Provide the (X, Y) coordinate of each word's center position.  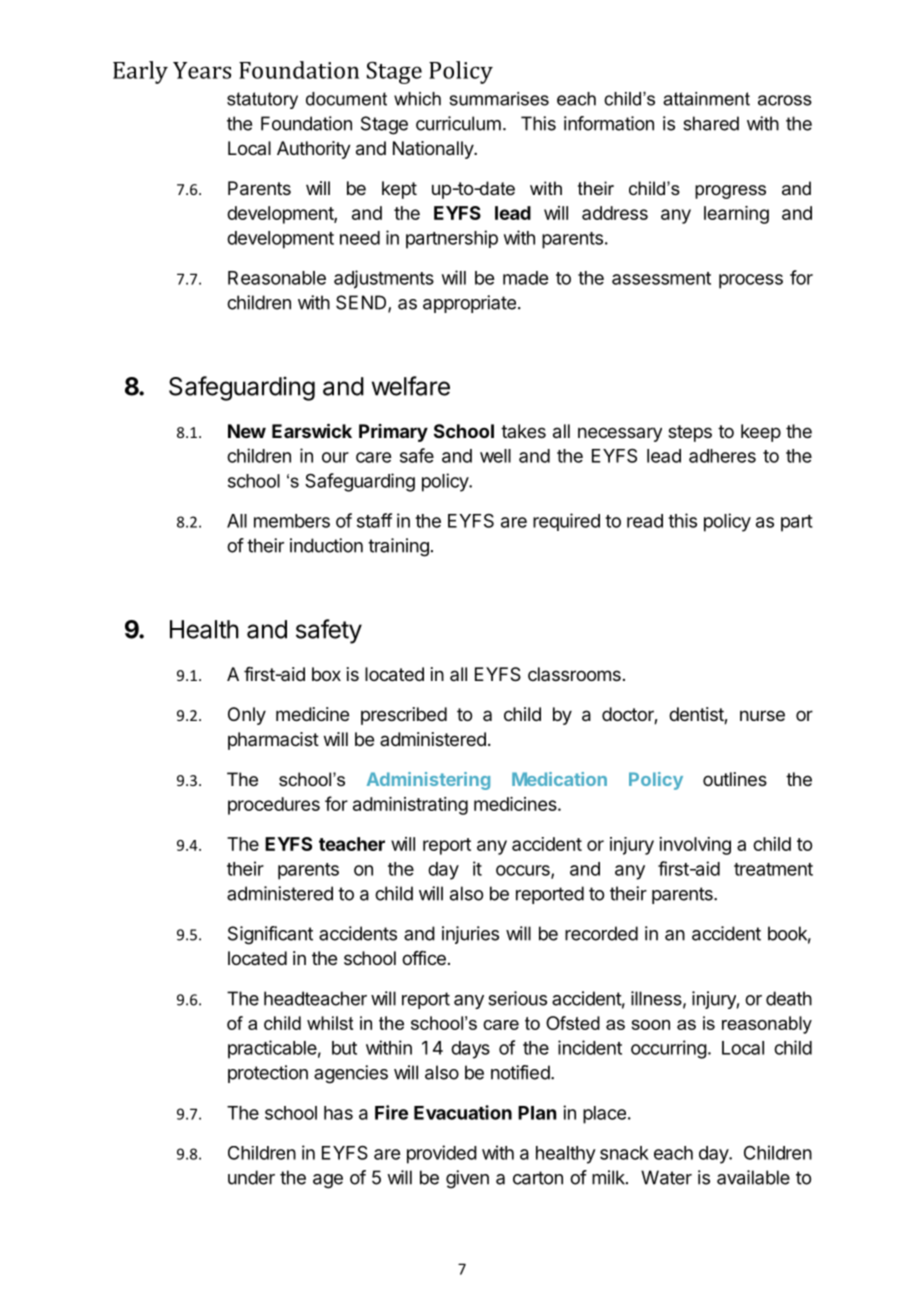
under (251, 1177)
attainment (706, 99)
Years (202, 70)
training (398, 547)
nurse (762, 715)
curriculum (458, 123)
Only (247, 716)
